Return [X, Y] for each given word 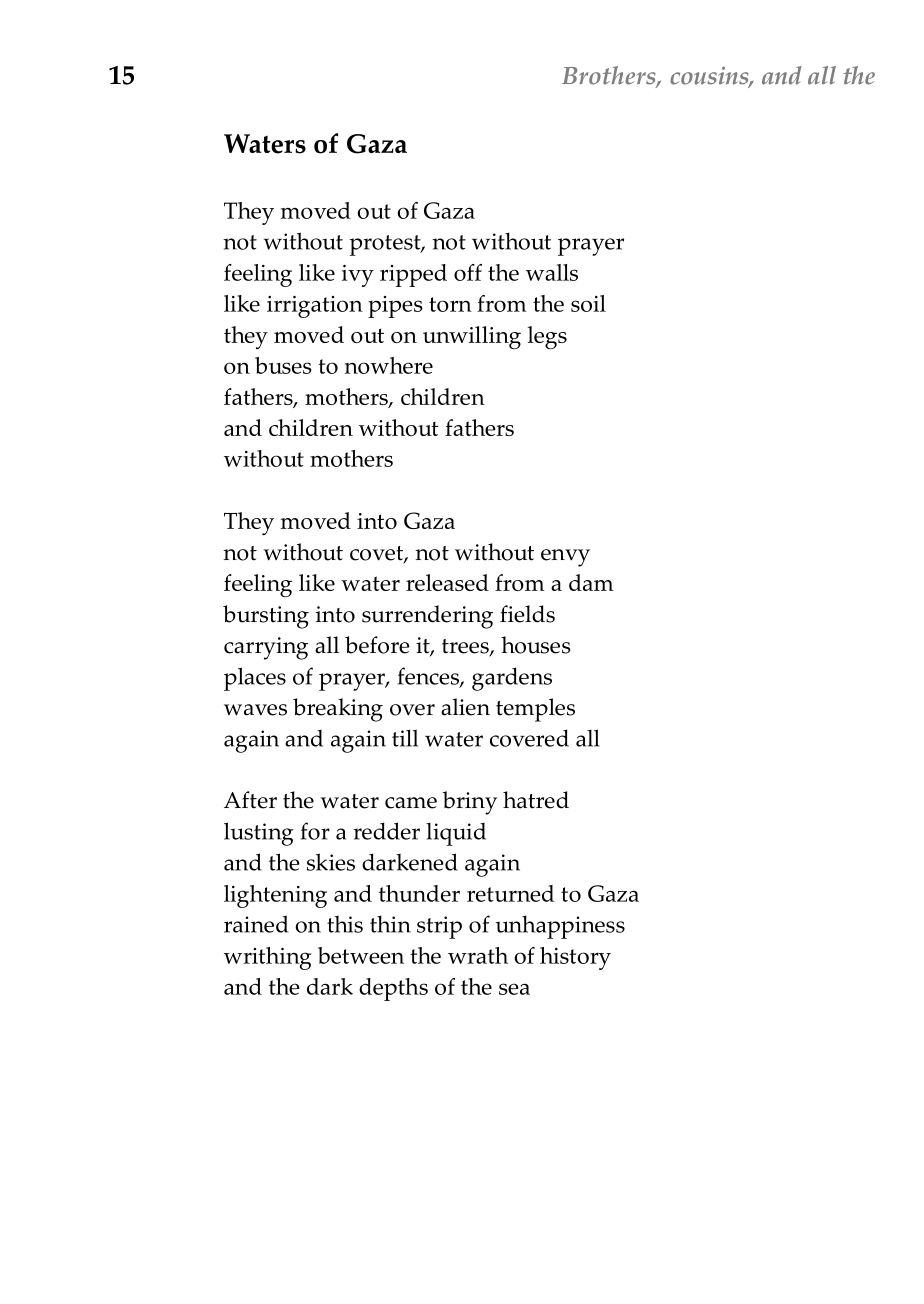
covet [377, 554]
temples [535, 710]
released [447, 582]
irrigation [315, 307]
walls [552, 272]
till [405, 738]
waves [255, 710]
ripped [413, 275]
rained [256, 924]
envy [565, 558]
